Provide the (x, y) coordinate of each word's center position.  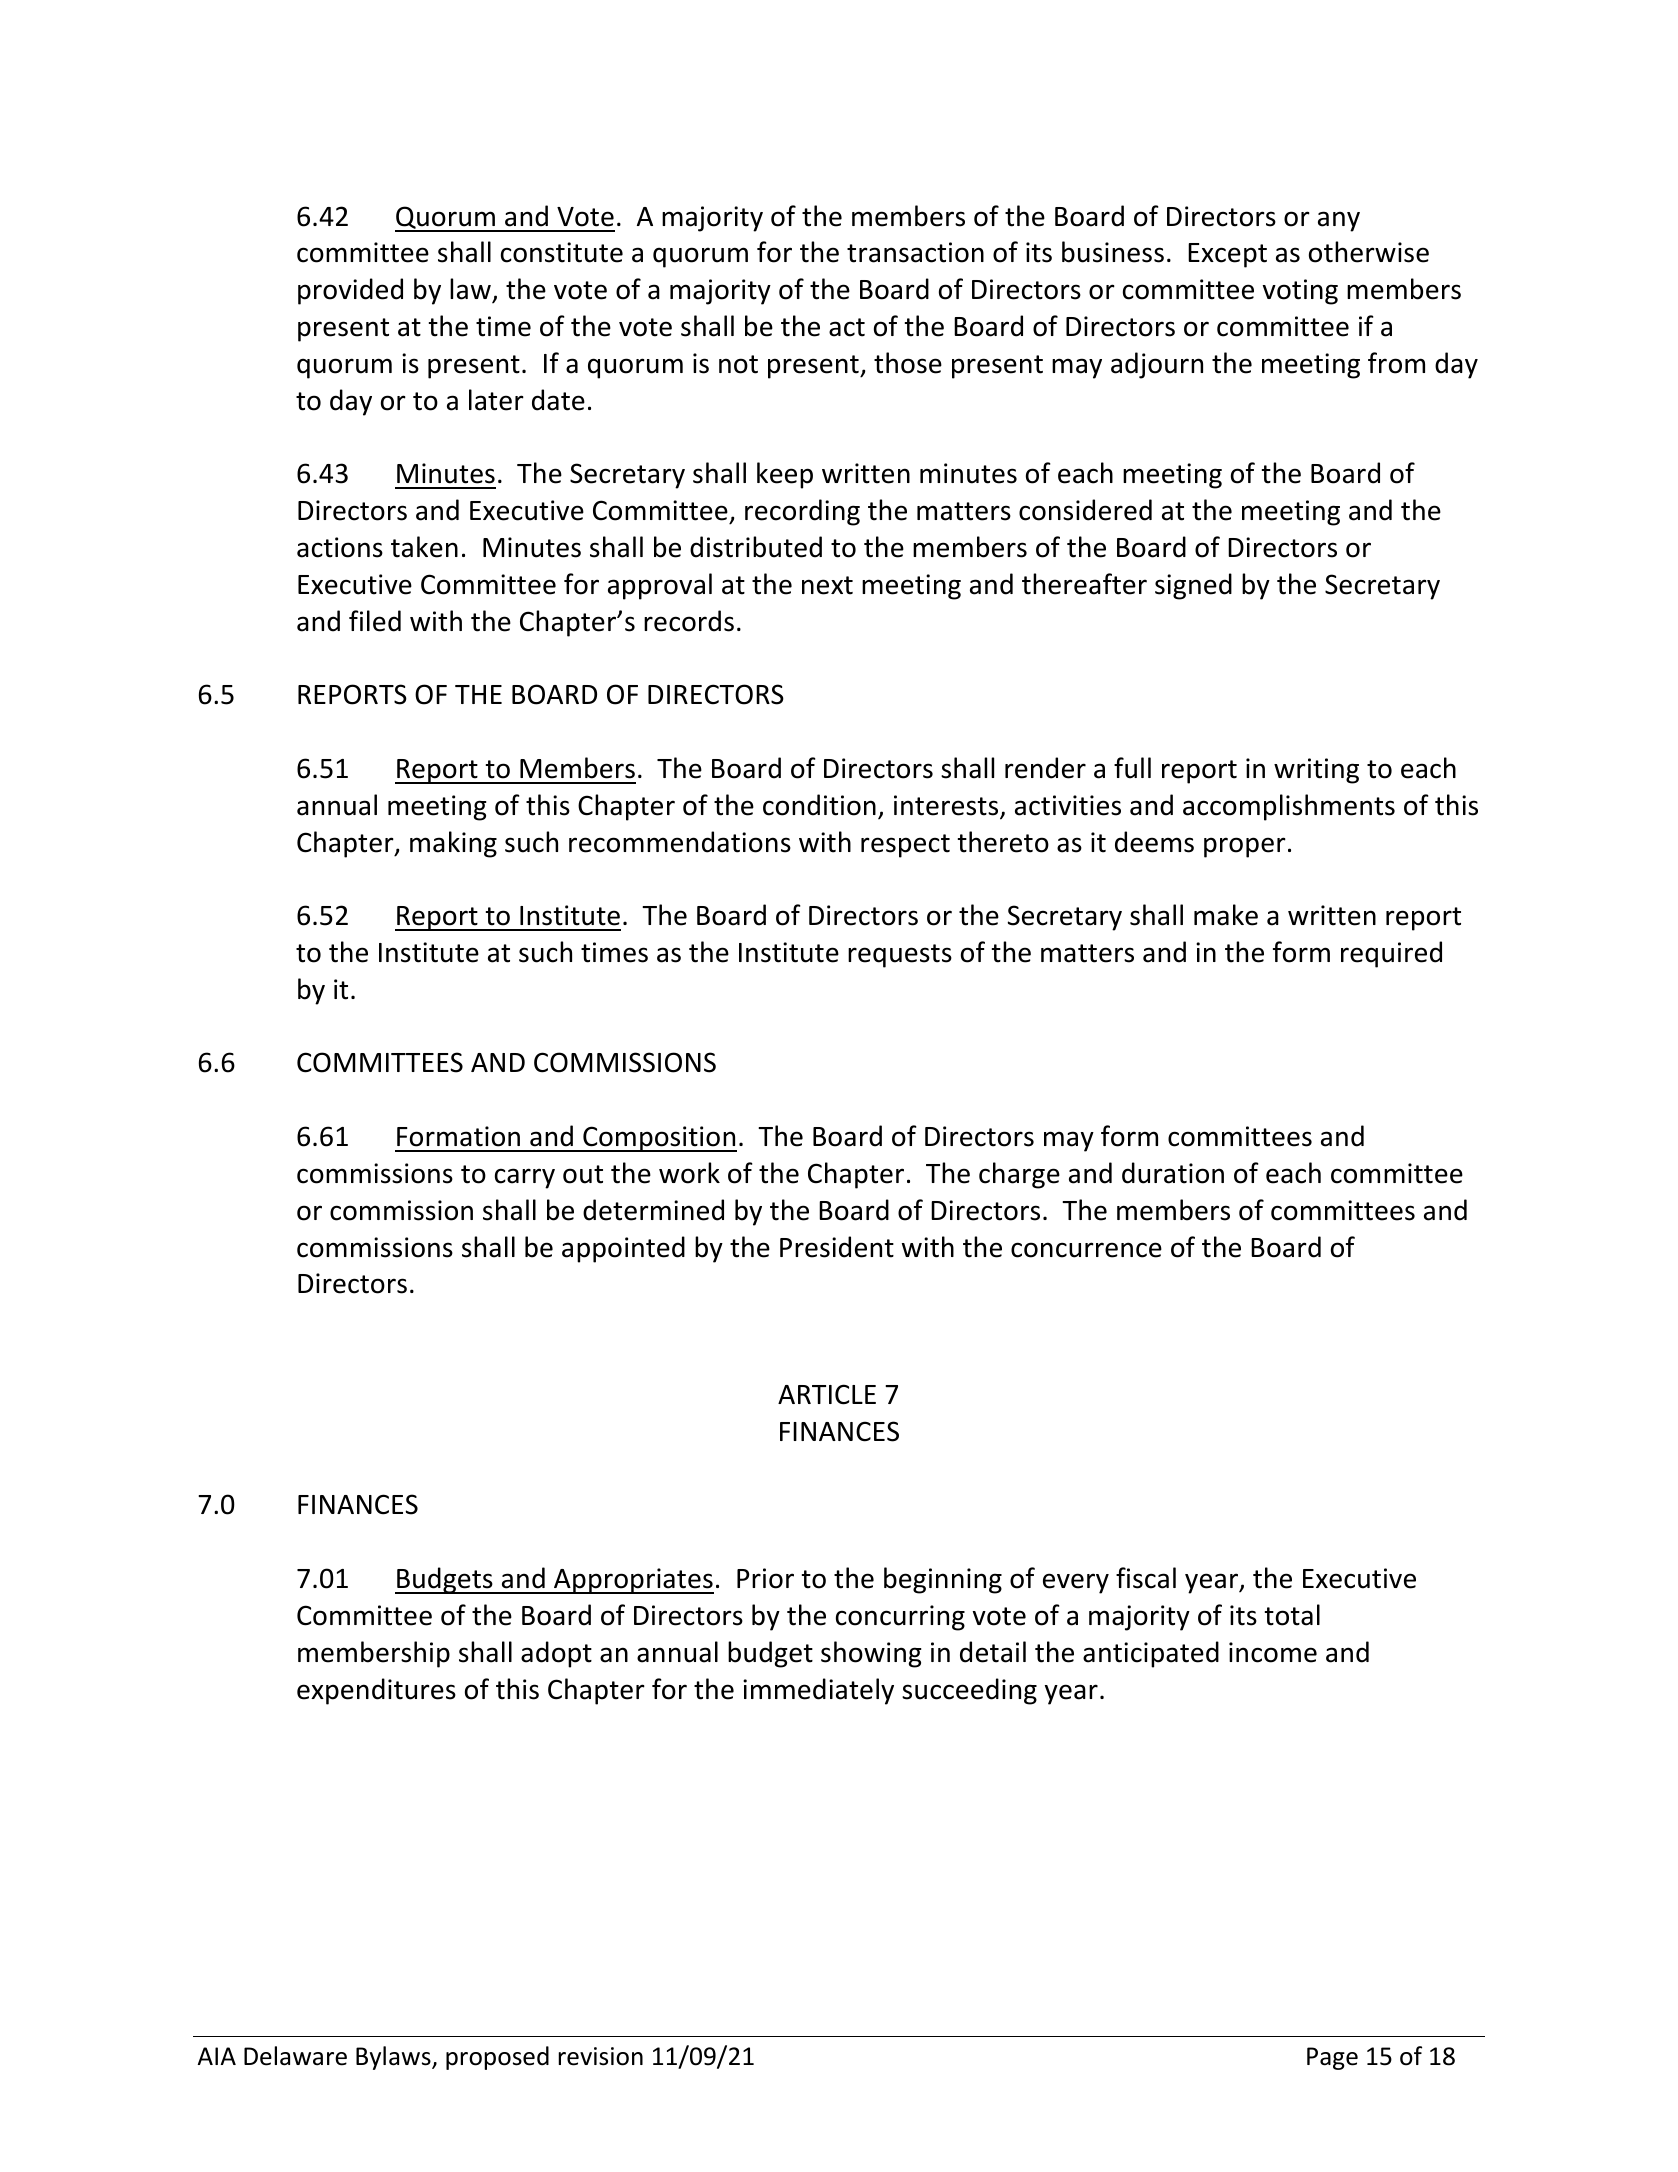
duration (1173, 1173)
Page (1332, 2058)
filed (375, 621)
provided (350, 291)
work (689, 1173)
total (1292, 1615)
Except (1227, 255)
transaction (915, 252)
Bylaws (394, 2058)
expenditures (376, 1691)
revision (600, 2056)
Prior (765, 1578)
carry (525, 1178)
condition (819, 805)
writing (1316, 771)
